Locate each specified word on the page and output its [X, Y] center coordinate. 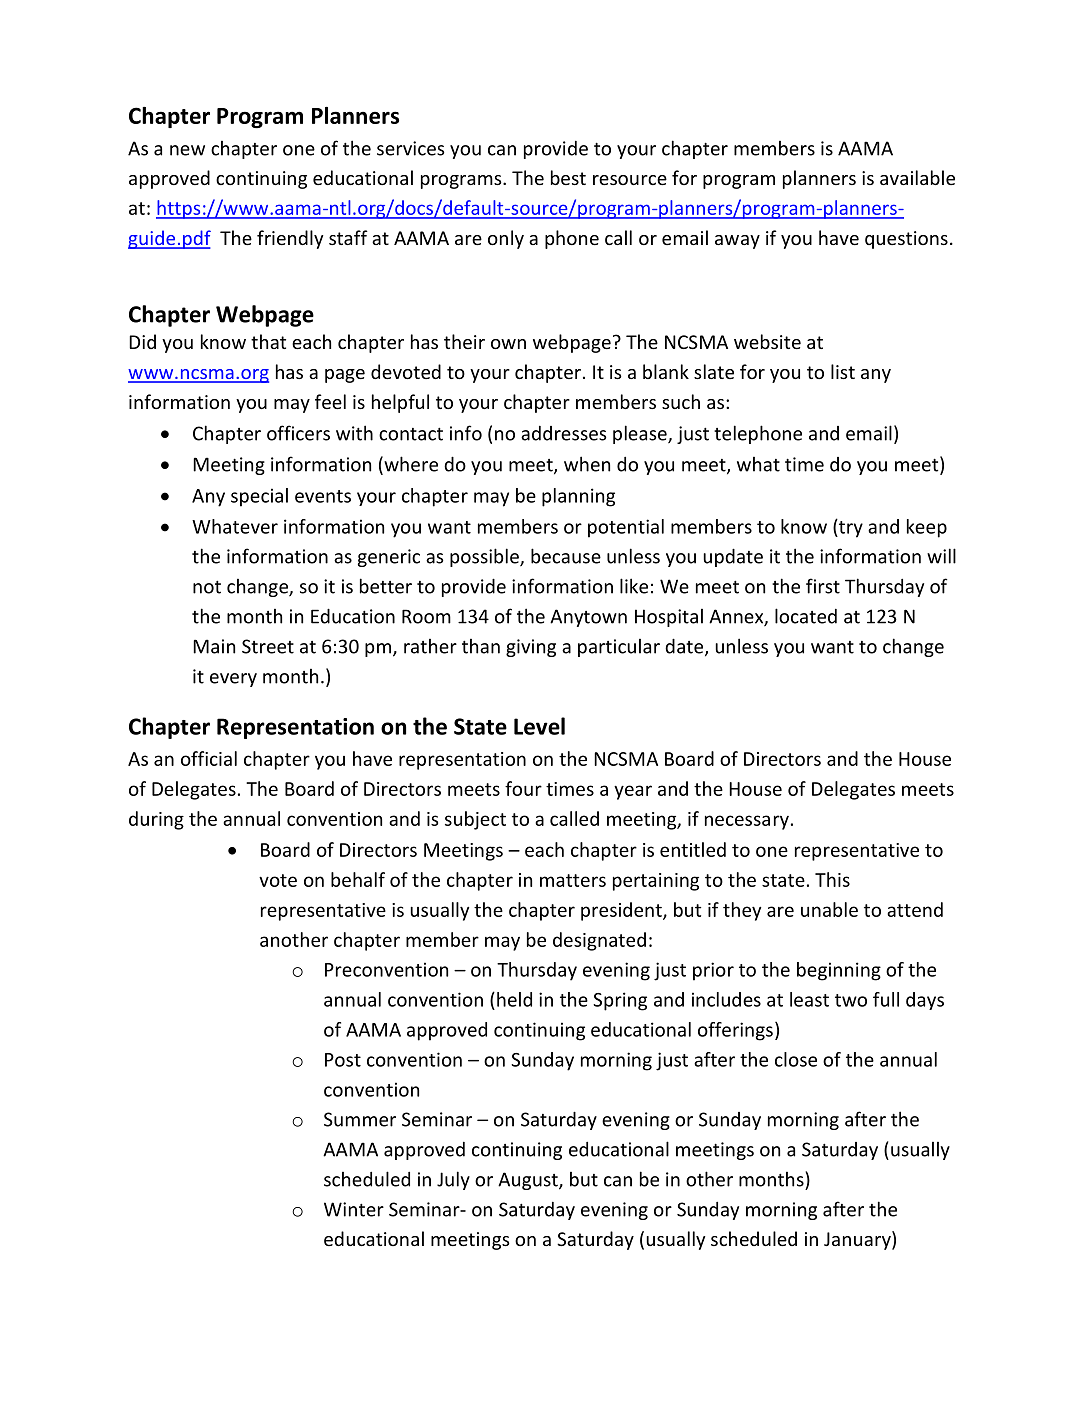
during [156, 820]
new [187, 150]
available [917, 177]
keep [927, 528]
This [832, 879]
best [568, 177]
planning [578, 497]
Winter [354, 1209]
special [259, 497]
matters [573, 880]
